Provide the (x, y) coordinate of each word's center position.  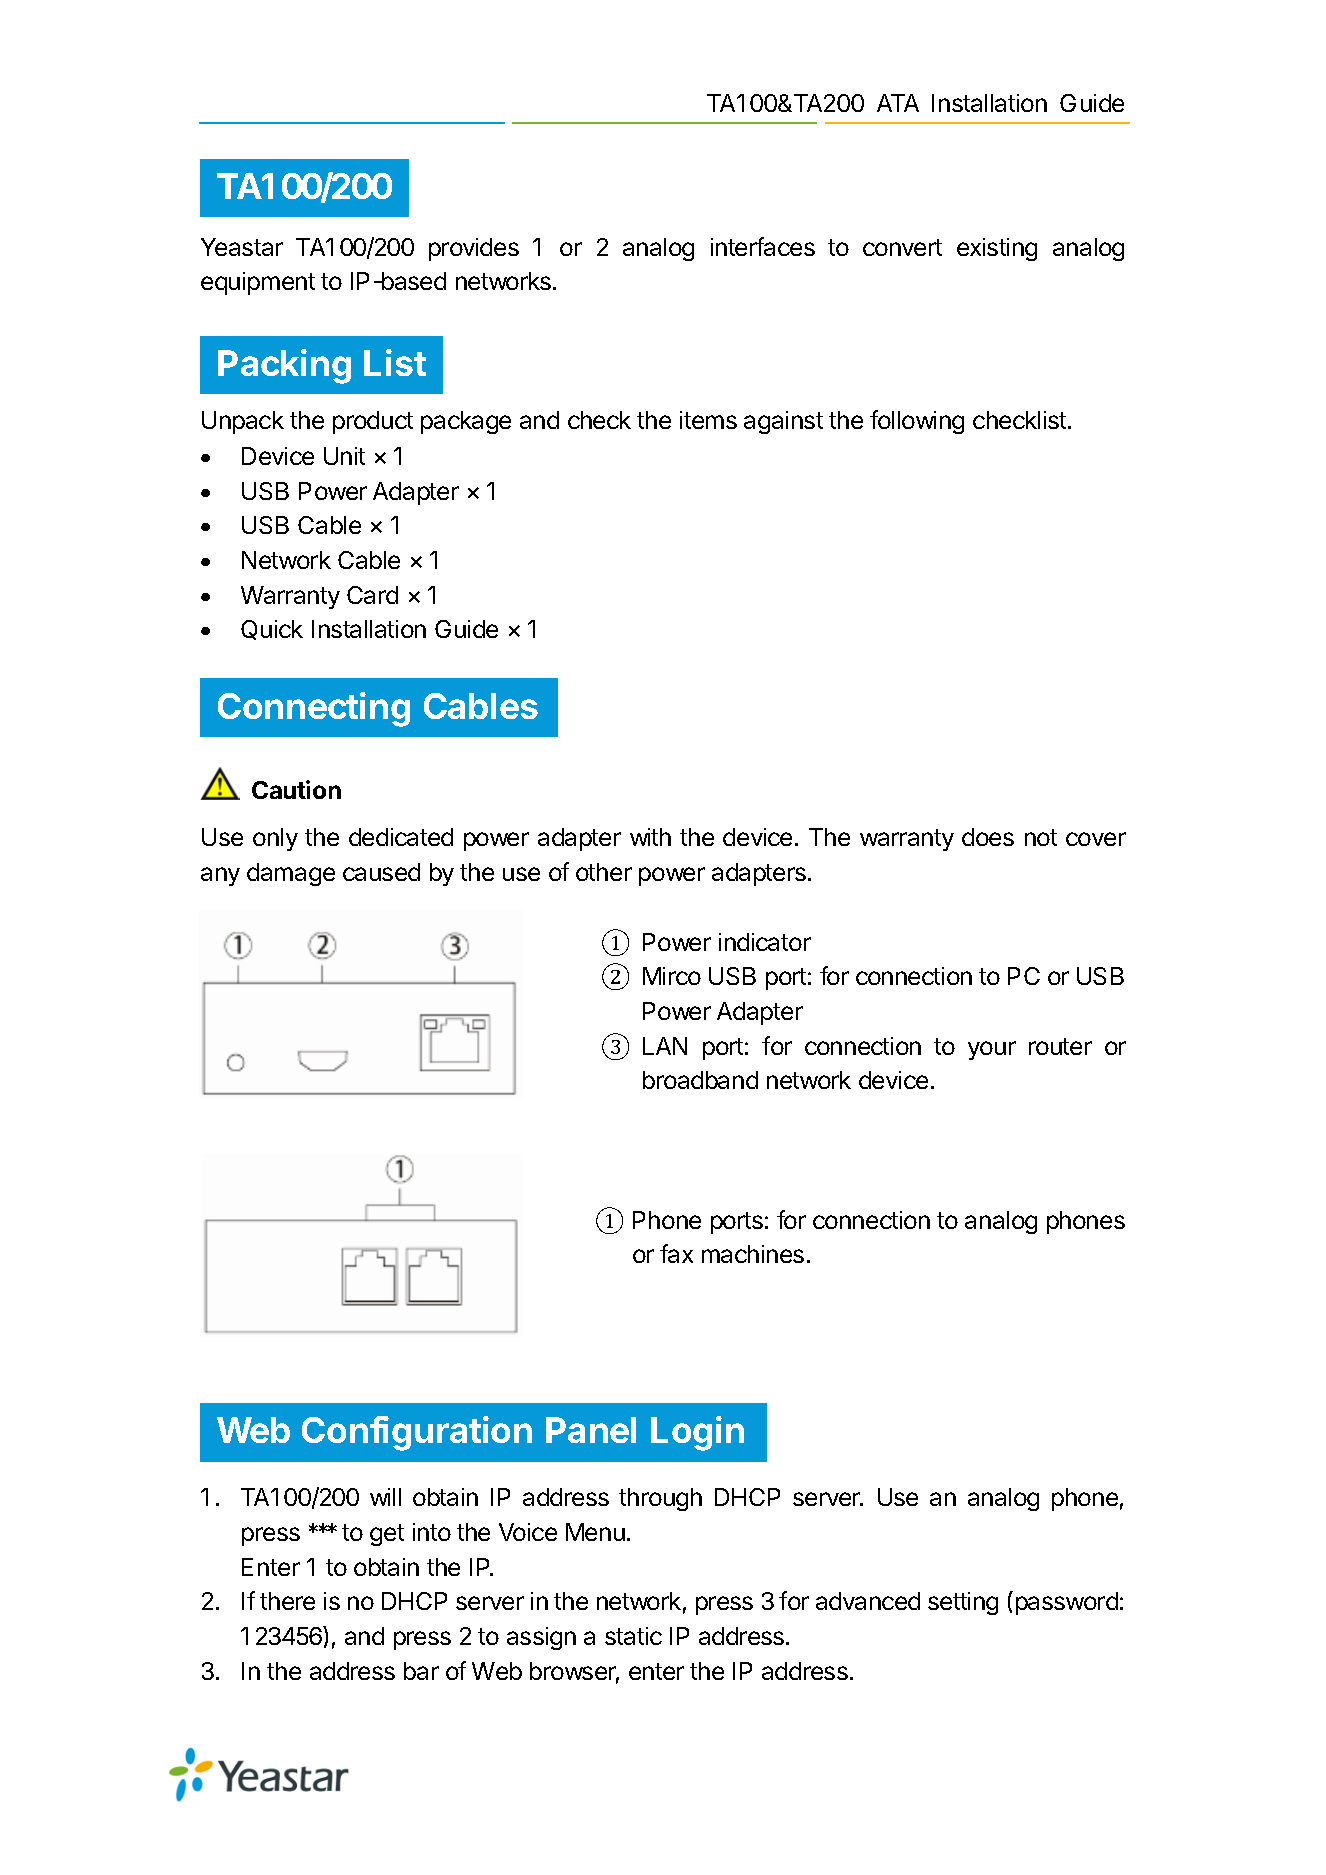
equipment (258, 283)
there (287, 1601)
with (650, 837)
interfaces (763, 246)
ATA (898, 103)
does (988, 837)
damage (291, 874)
